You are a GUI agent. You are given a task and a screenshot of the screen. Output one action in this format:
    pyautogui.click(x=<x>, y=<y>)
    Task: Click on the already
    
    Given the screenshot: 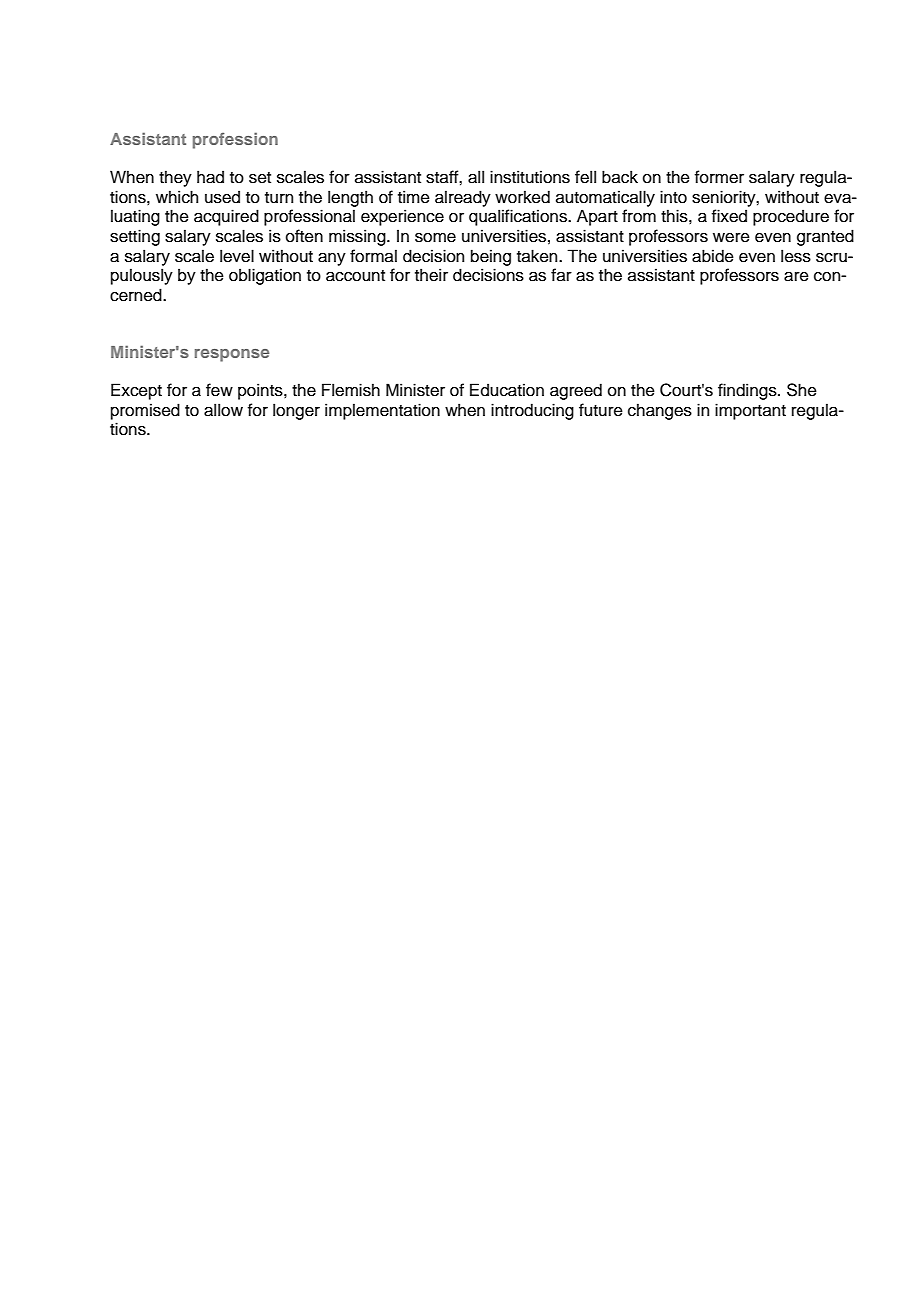 What is the action you would take?
    pyautogui.click(x=463, y=198)
